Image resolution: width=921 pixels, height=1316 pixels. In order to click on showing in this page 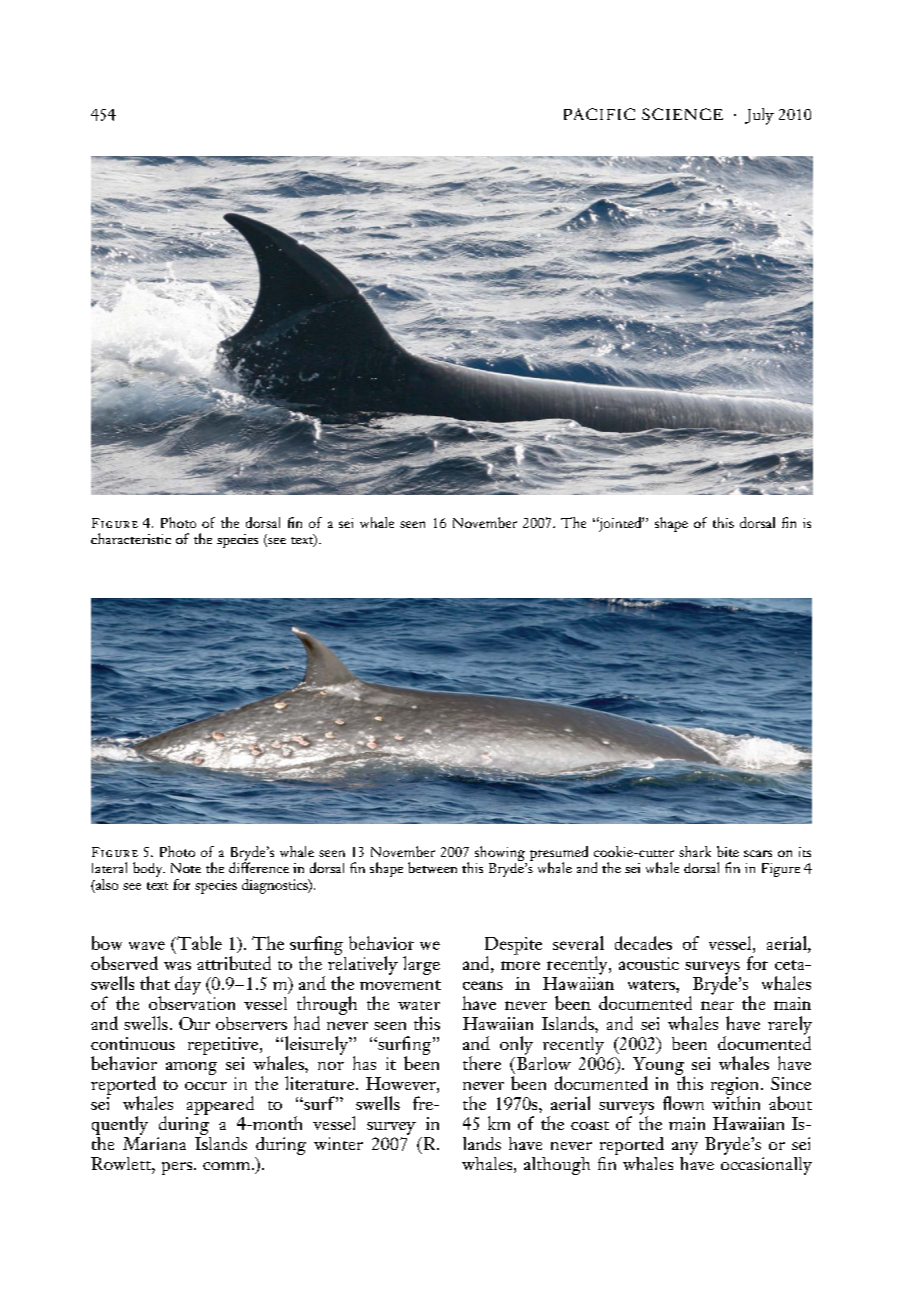, I will do `click(500, 853)`.
